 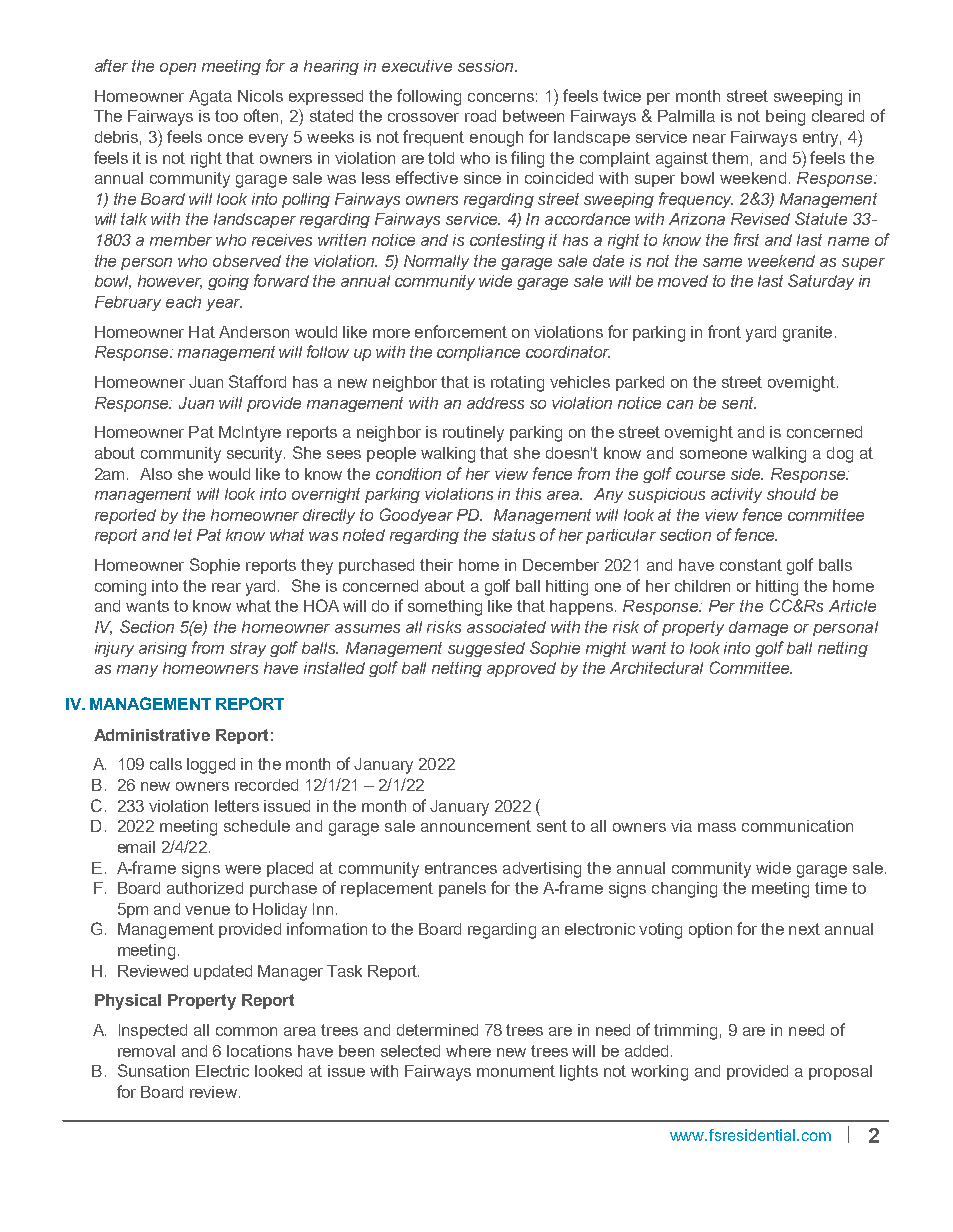 I want to click on Electric, so click(x=222, y=1071).
